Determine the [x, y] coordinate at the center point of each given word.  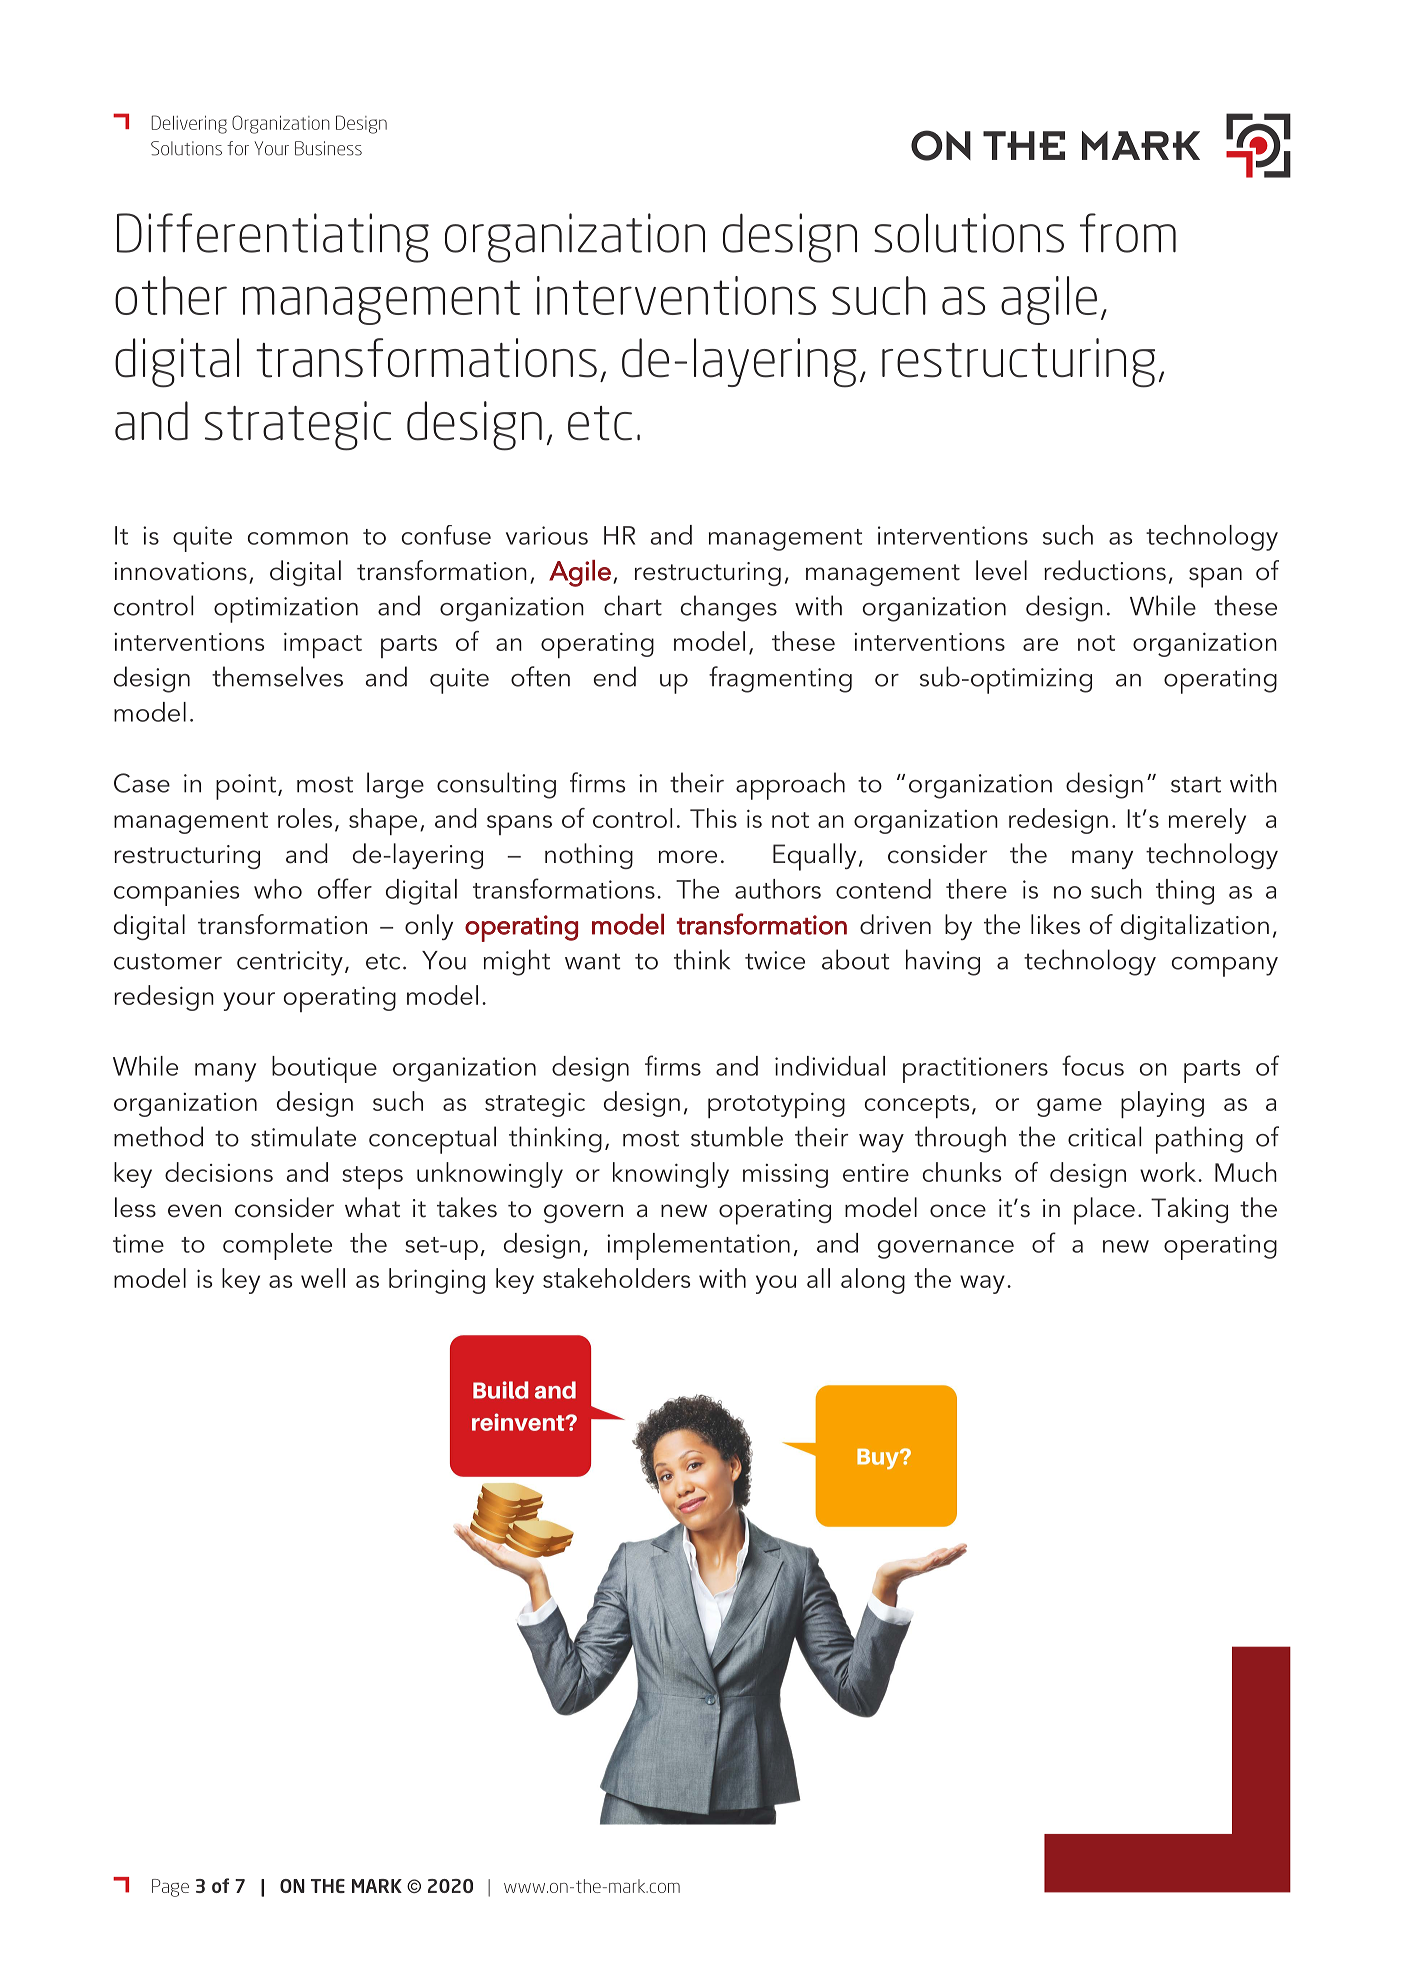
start [1196, 784]
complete [277, 1246]
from [1128, 233]
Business [328, 148]
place [1104, 1211]
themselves [277, 676]
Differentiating [273, 238]
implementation [698, 1246]
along [873, 1281]
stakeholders [616, 1278]
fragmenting [780, 679]
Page [170, 1888]
